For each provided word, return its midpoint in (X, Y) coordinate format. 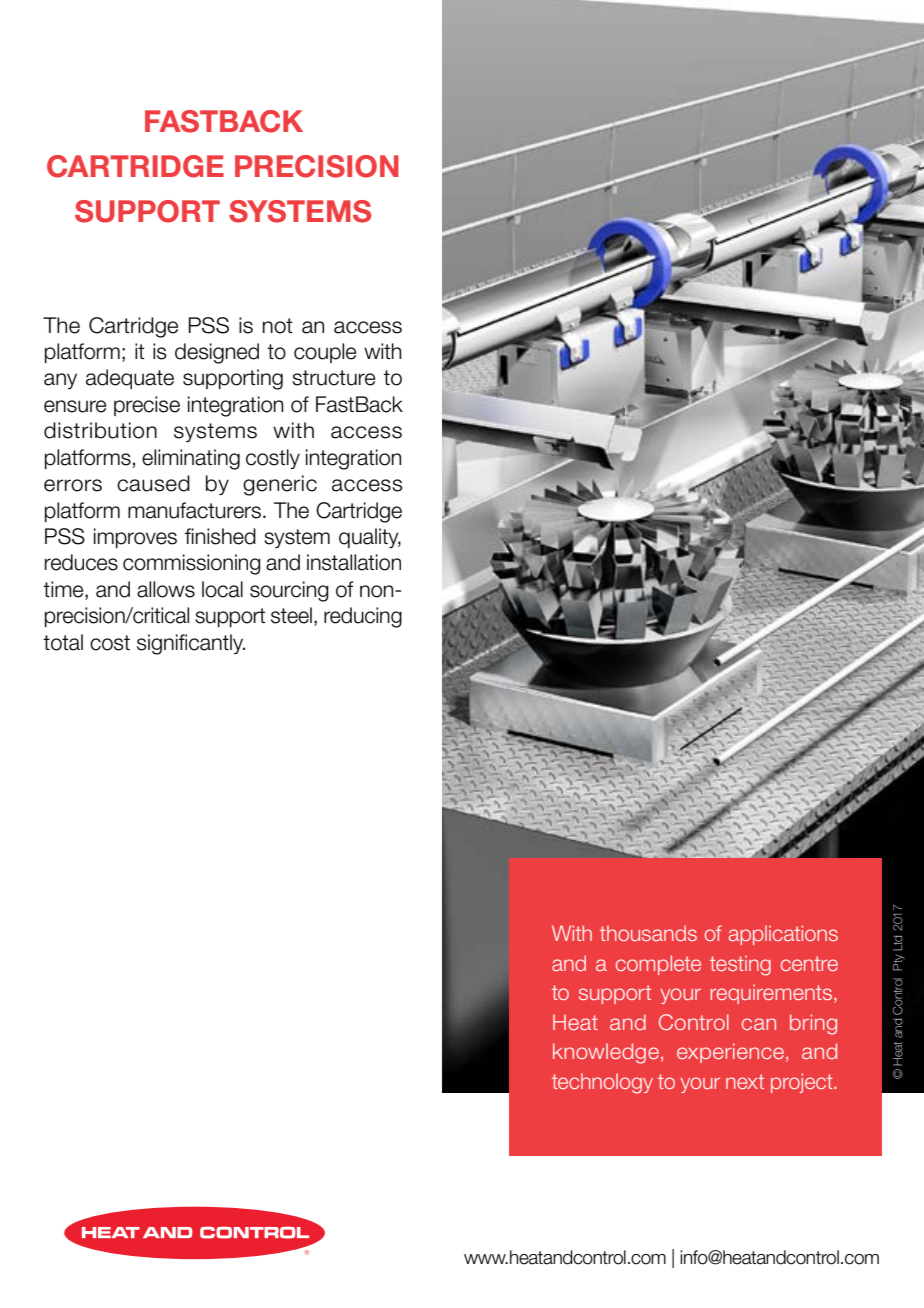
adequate (130, 379)
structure (334, 378)
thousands (648, 933)
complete (658, 965)
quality (370, 538)
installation (354, 562)
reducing (363, 617)
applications (783, 935)
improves (135, 538)
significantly (191, 644)
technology (602, 1083)
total (63, 642)
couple (325, 353)
